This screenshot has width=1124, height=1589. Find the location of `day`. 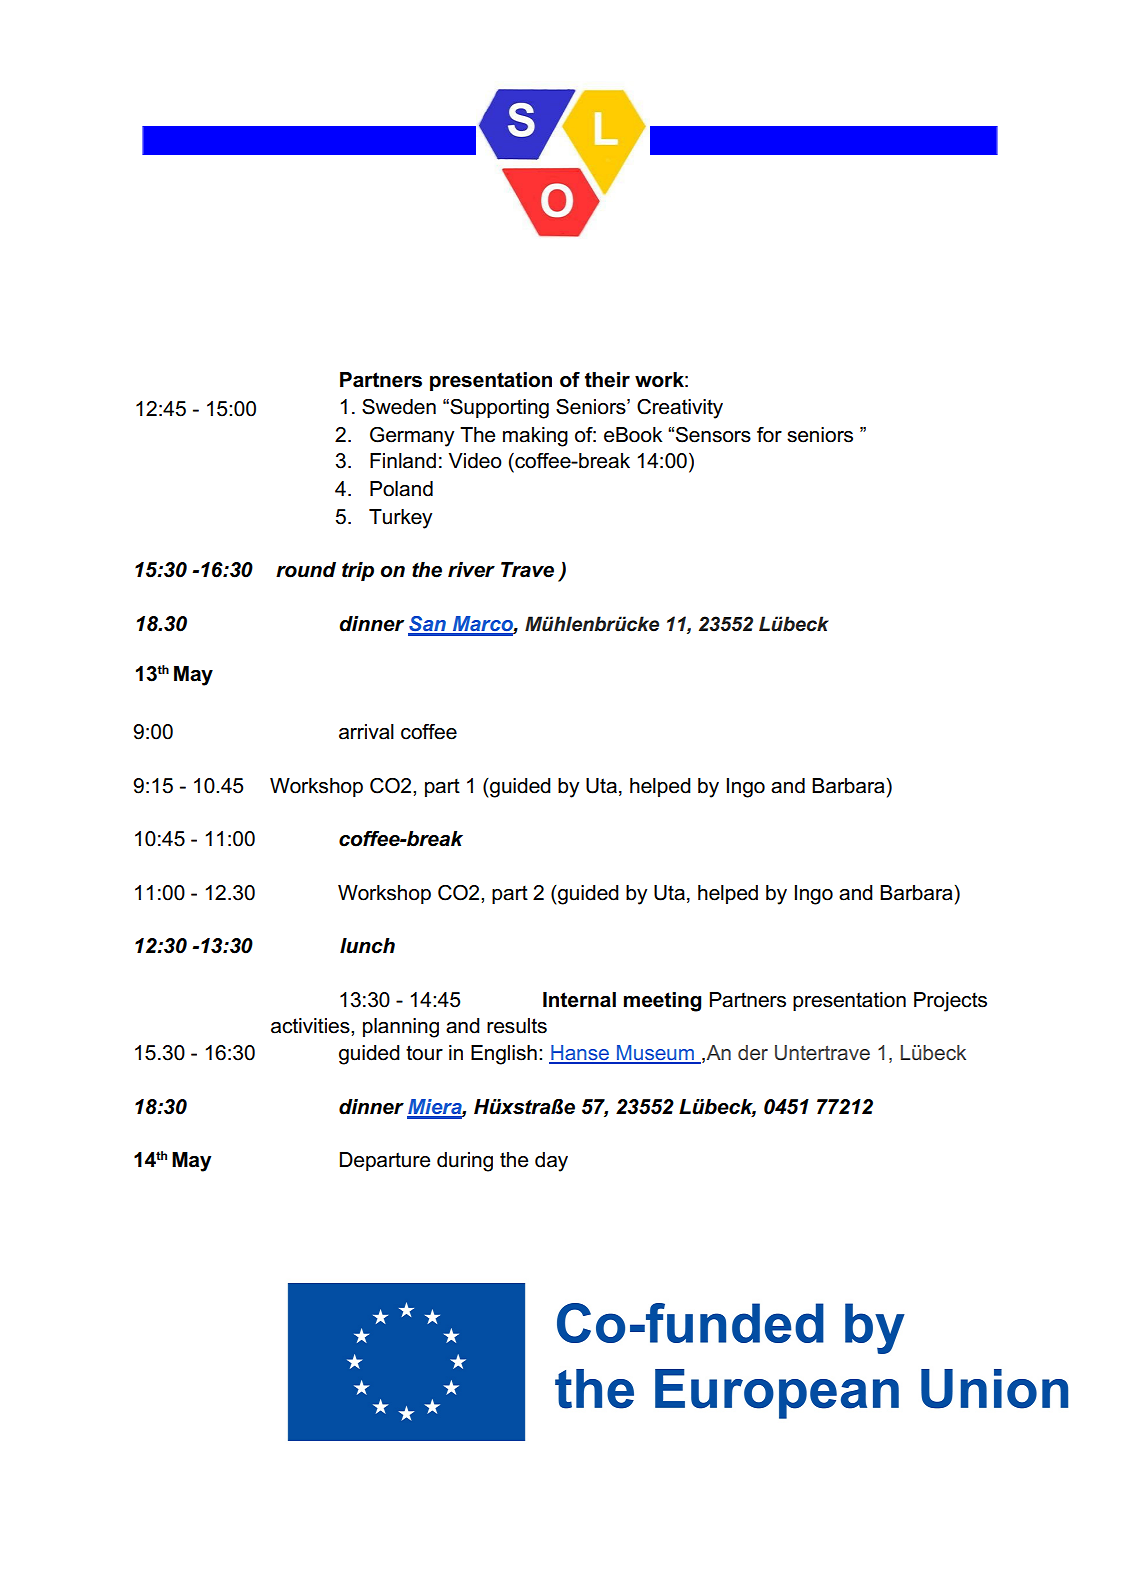

day is located at coordinates (551, 1162).
